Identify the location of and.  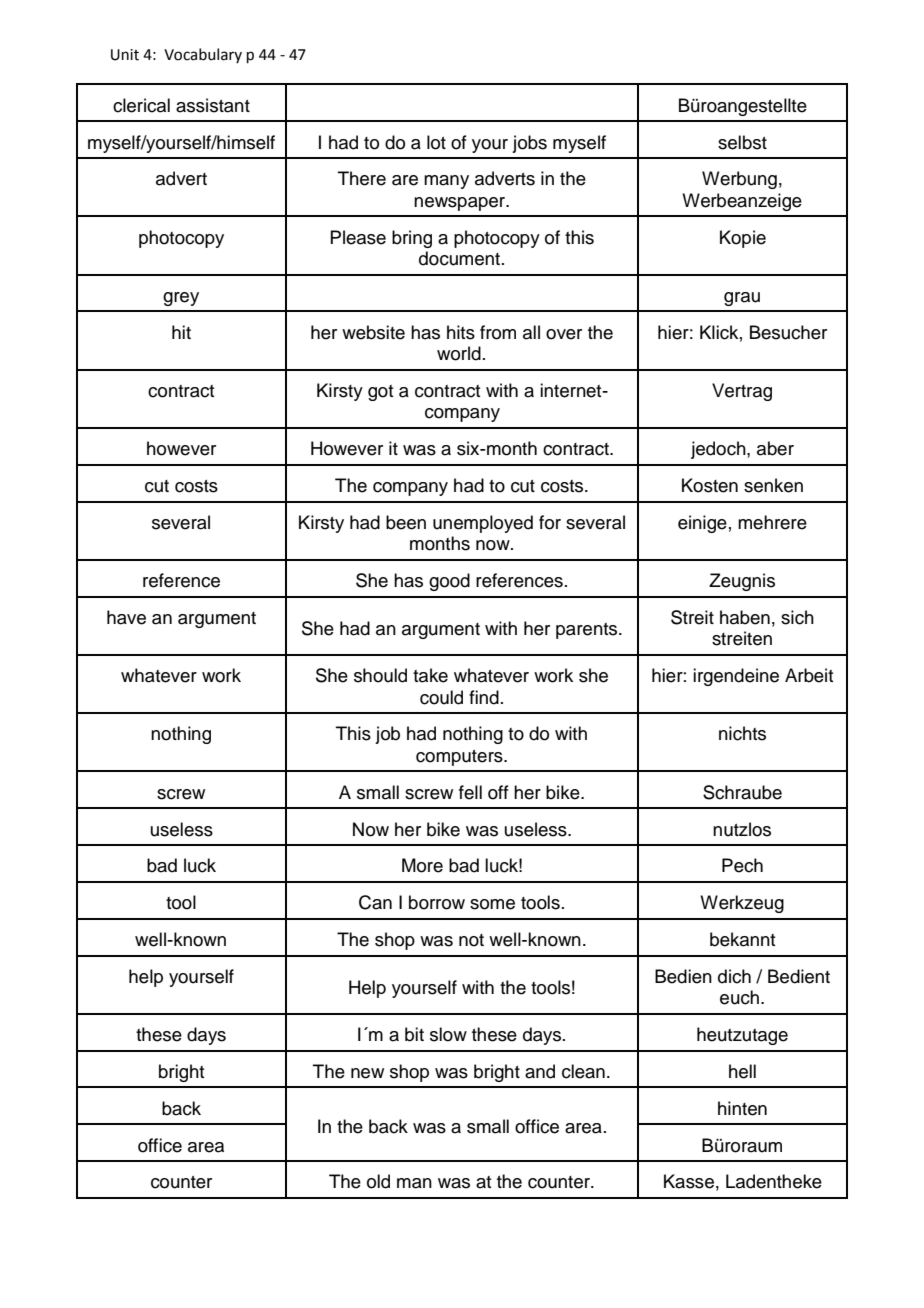
(540, 1071).
